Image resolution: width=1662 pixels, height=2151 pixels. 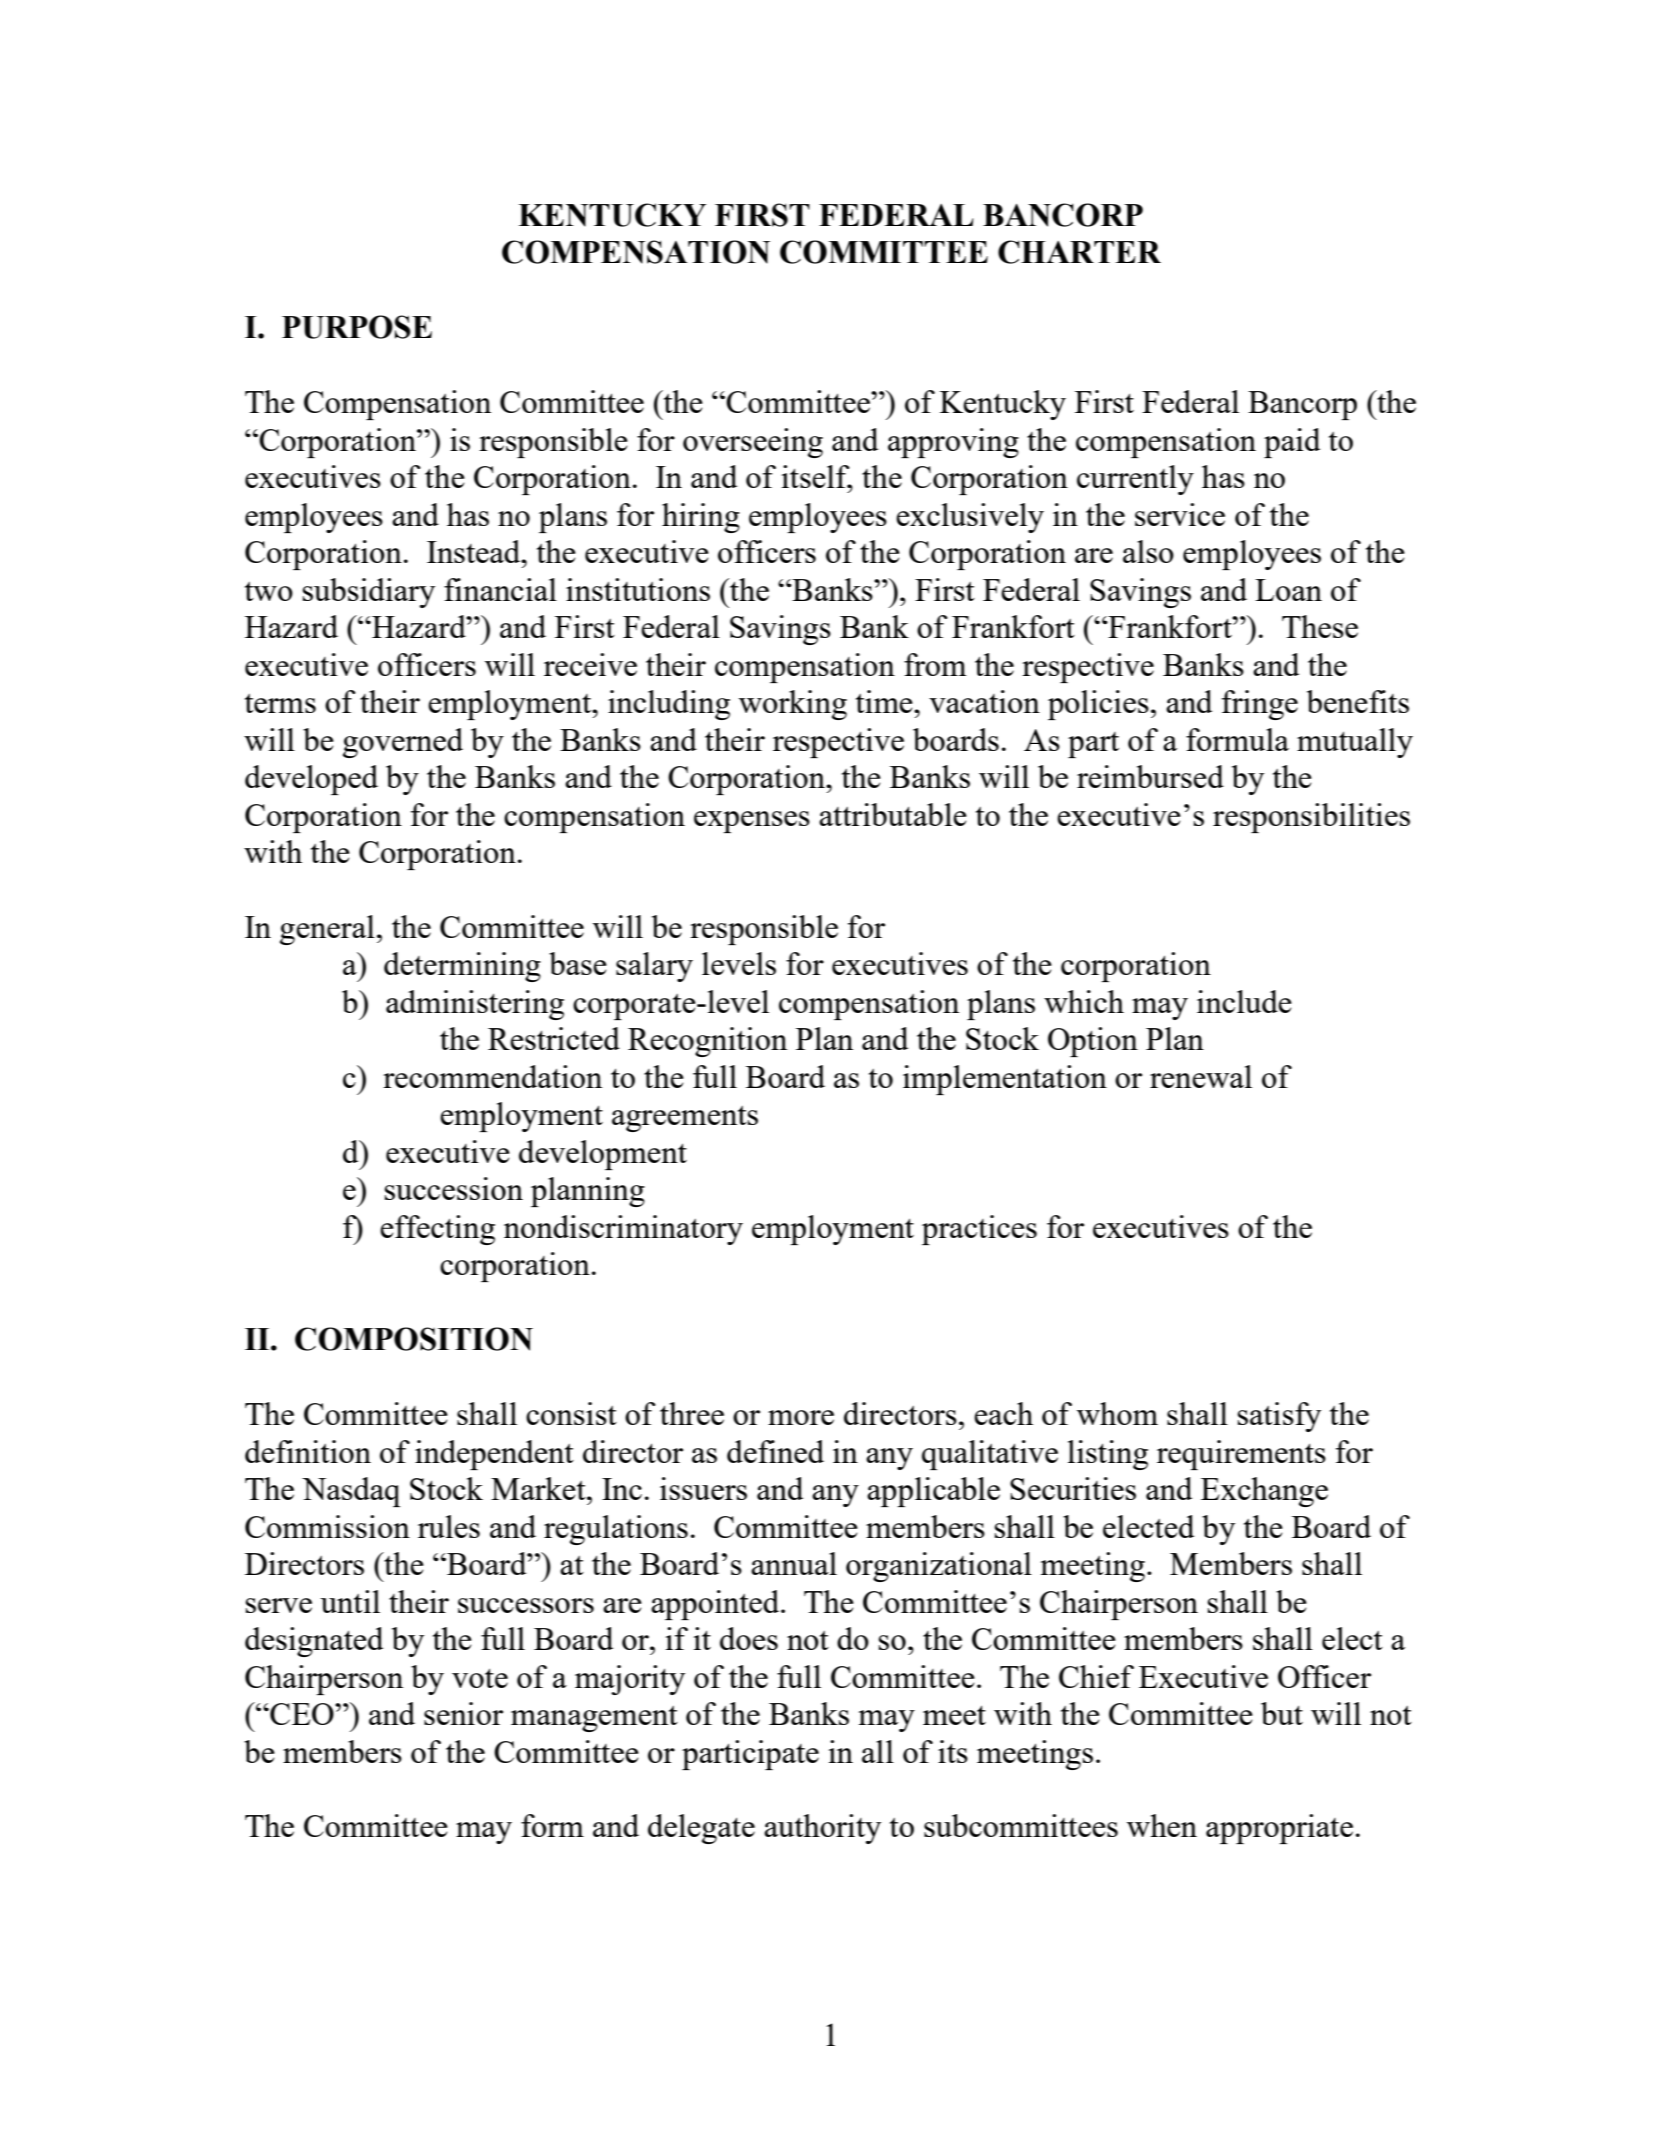 I want to click on Loan, so click(x=1288, y=590).
